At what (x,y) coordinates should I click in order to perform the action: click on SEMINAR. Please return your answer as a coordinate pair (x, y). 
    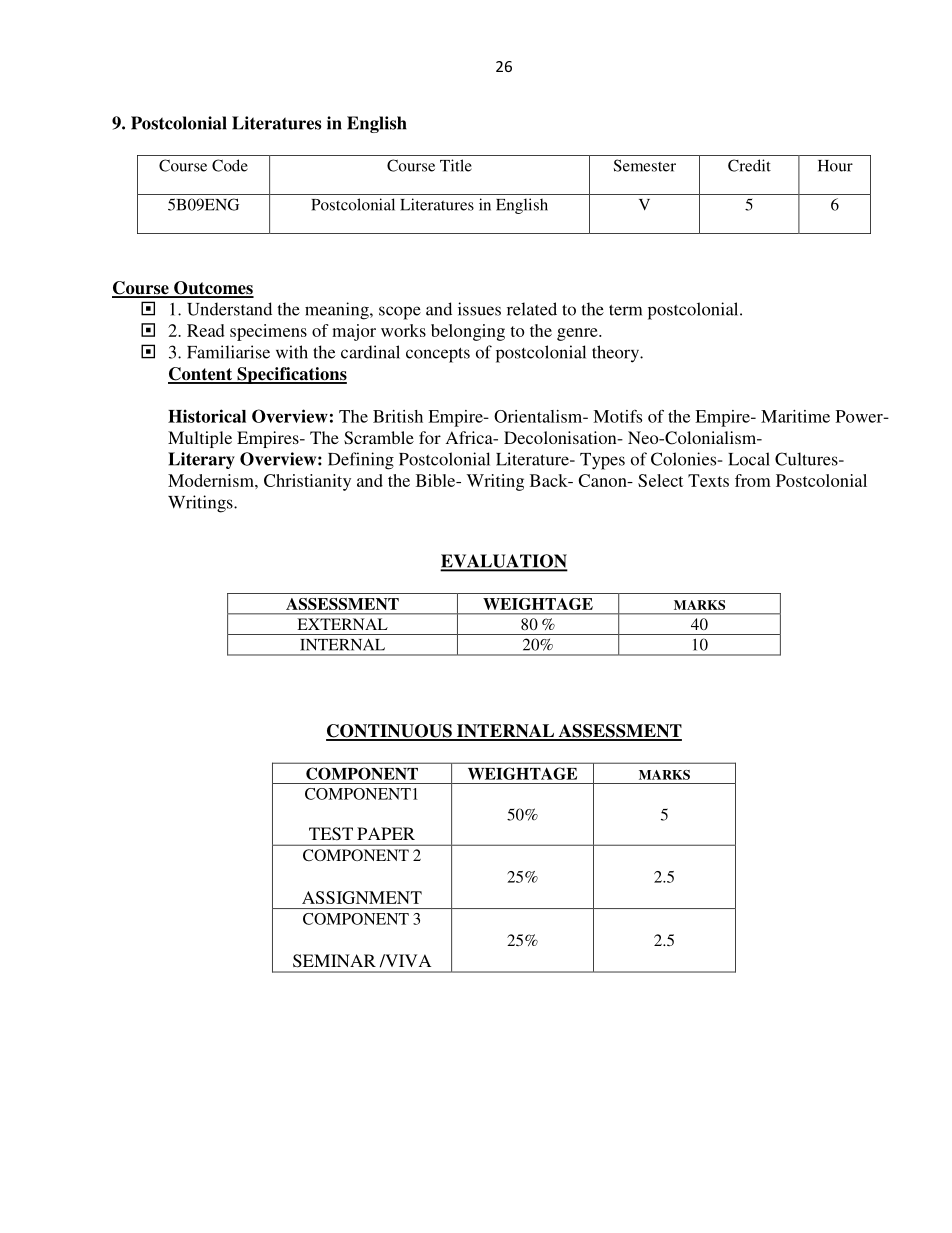
    Looking at the image, I should click on (334, 961).
